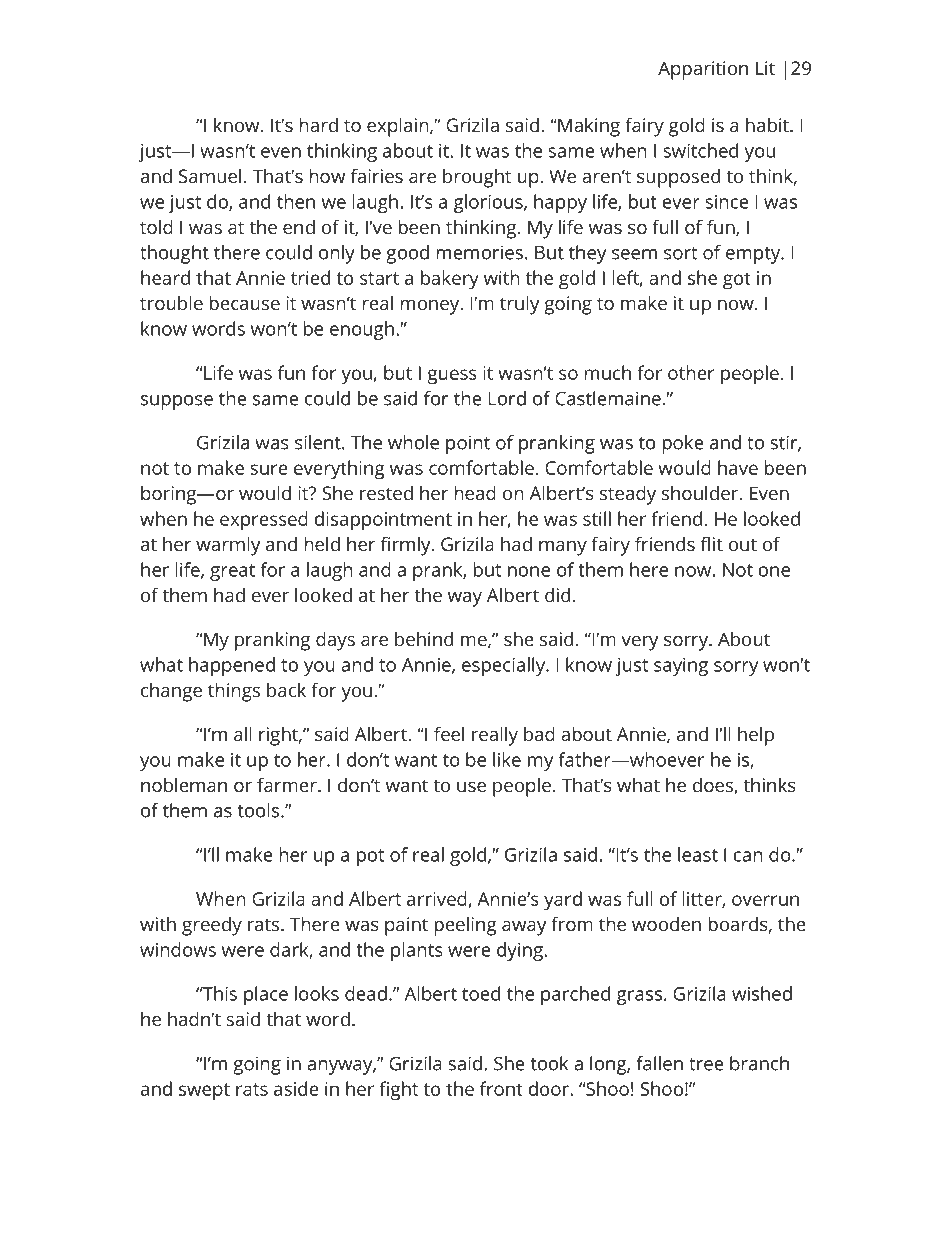 The width and height of the screenshot is (952, 1233). What do you see at coordinates (507, 398) in the screenshot?
I see `Lord` at bounding box center [507, 398].
